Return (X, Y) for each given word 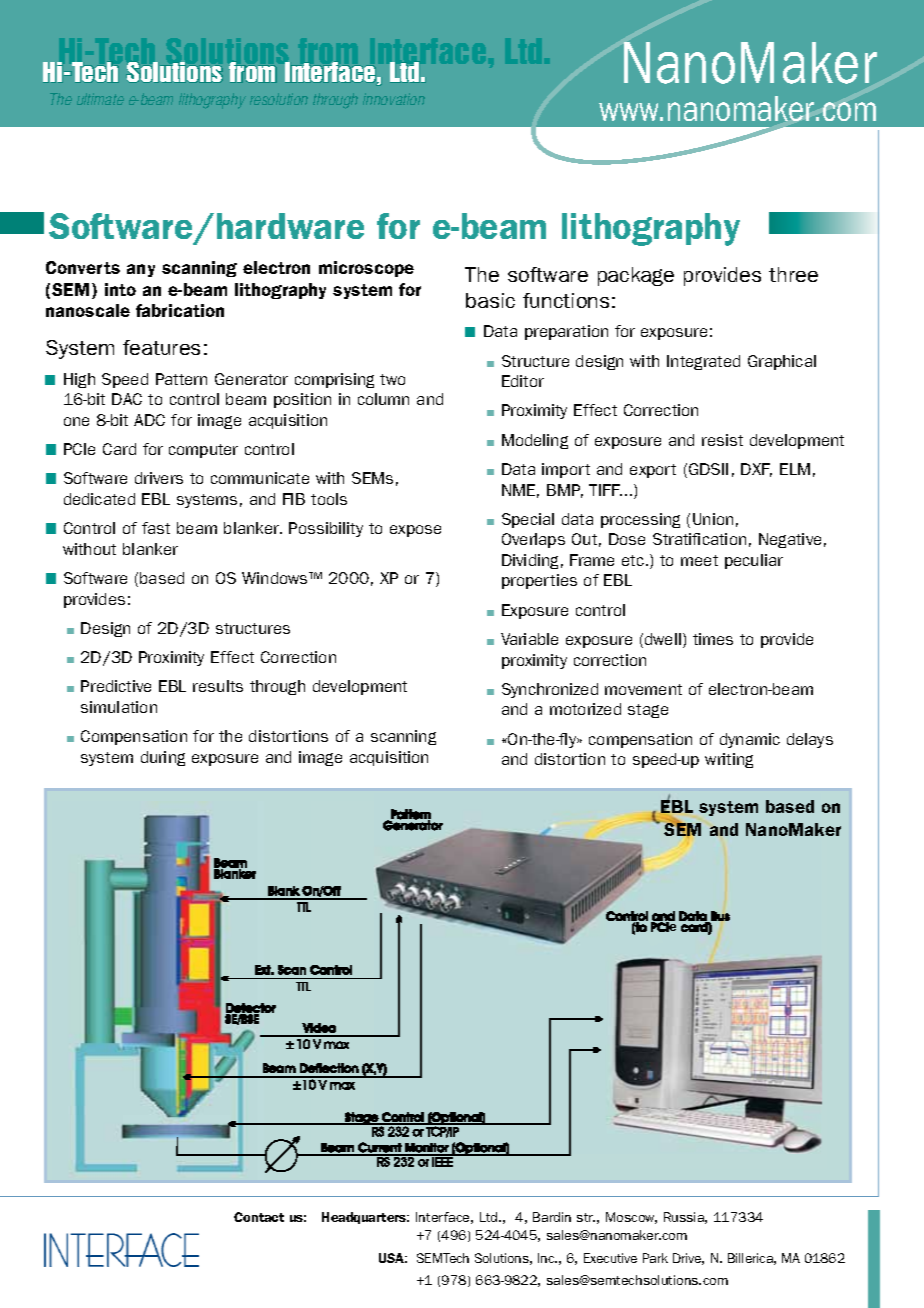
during (163, 758)
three (793, 274)
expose (415, 531)
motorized (585, 709)
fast (156, 528)
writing (729, 760)
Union (713, 519)
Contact (259, 1217)
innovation (394, 99)
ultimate (100, 99)
